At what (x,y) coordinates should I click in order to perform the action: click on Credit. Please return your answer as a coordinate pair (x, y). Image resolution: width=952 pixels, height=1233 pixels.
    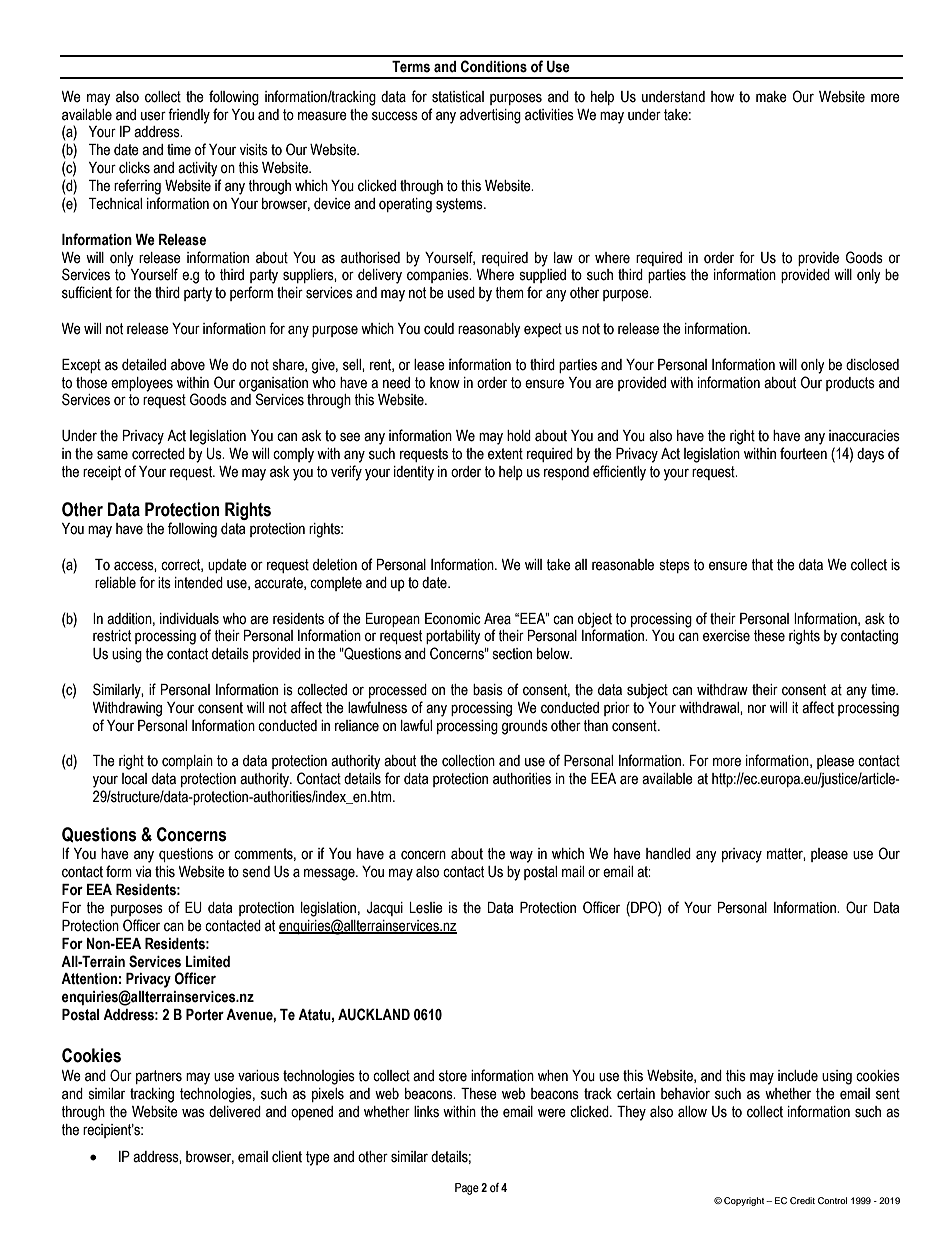
    Looking at the image, I should click on (802, 1200).
